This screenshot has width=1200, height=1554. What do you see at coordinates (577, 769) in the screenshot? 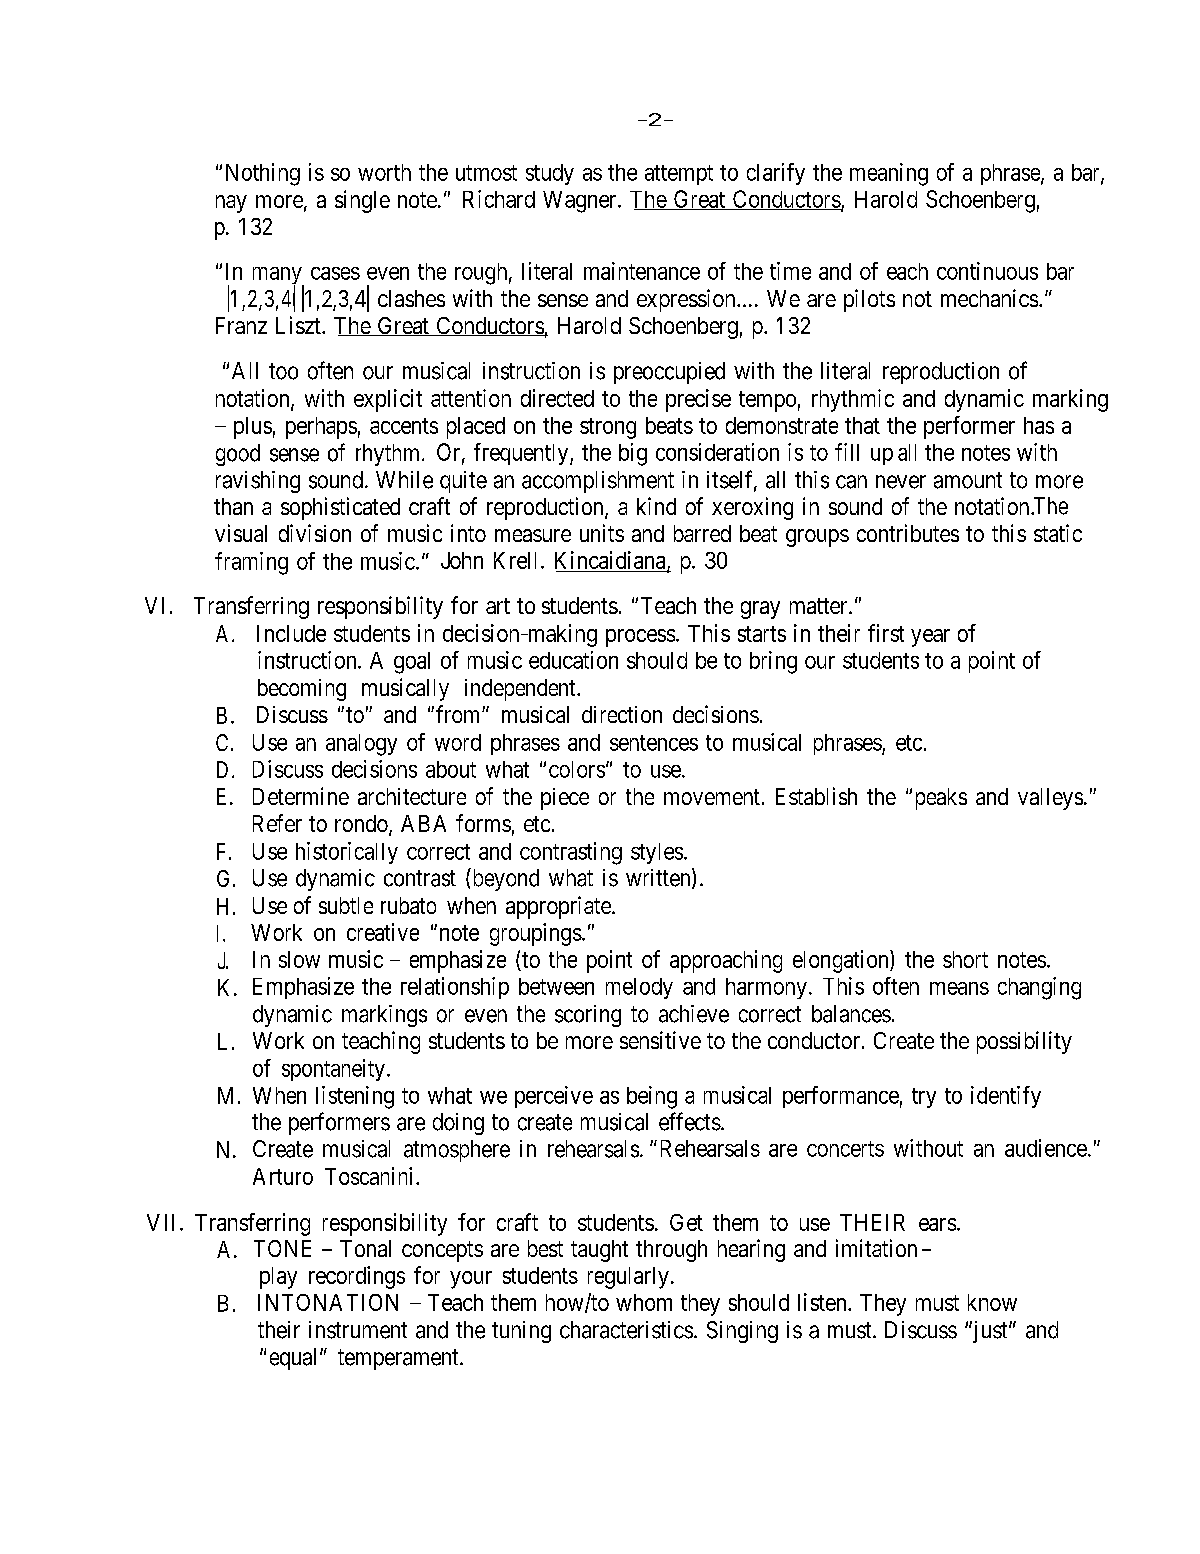
I see `colors` at bounding box center [577, 769].
